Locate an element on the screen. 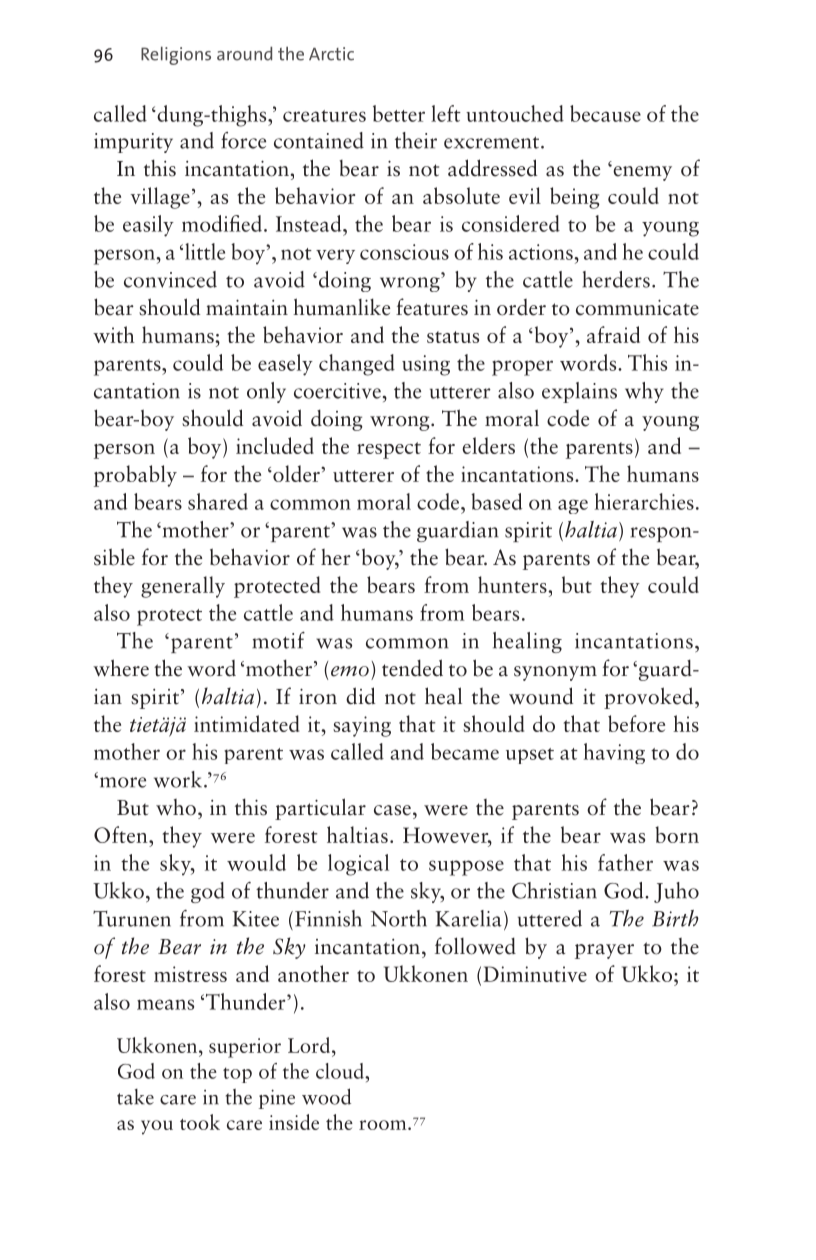 This screenshot has height=1260, width=816. hunters is located at coordinates (513, 584).
